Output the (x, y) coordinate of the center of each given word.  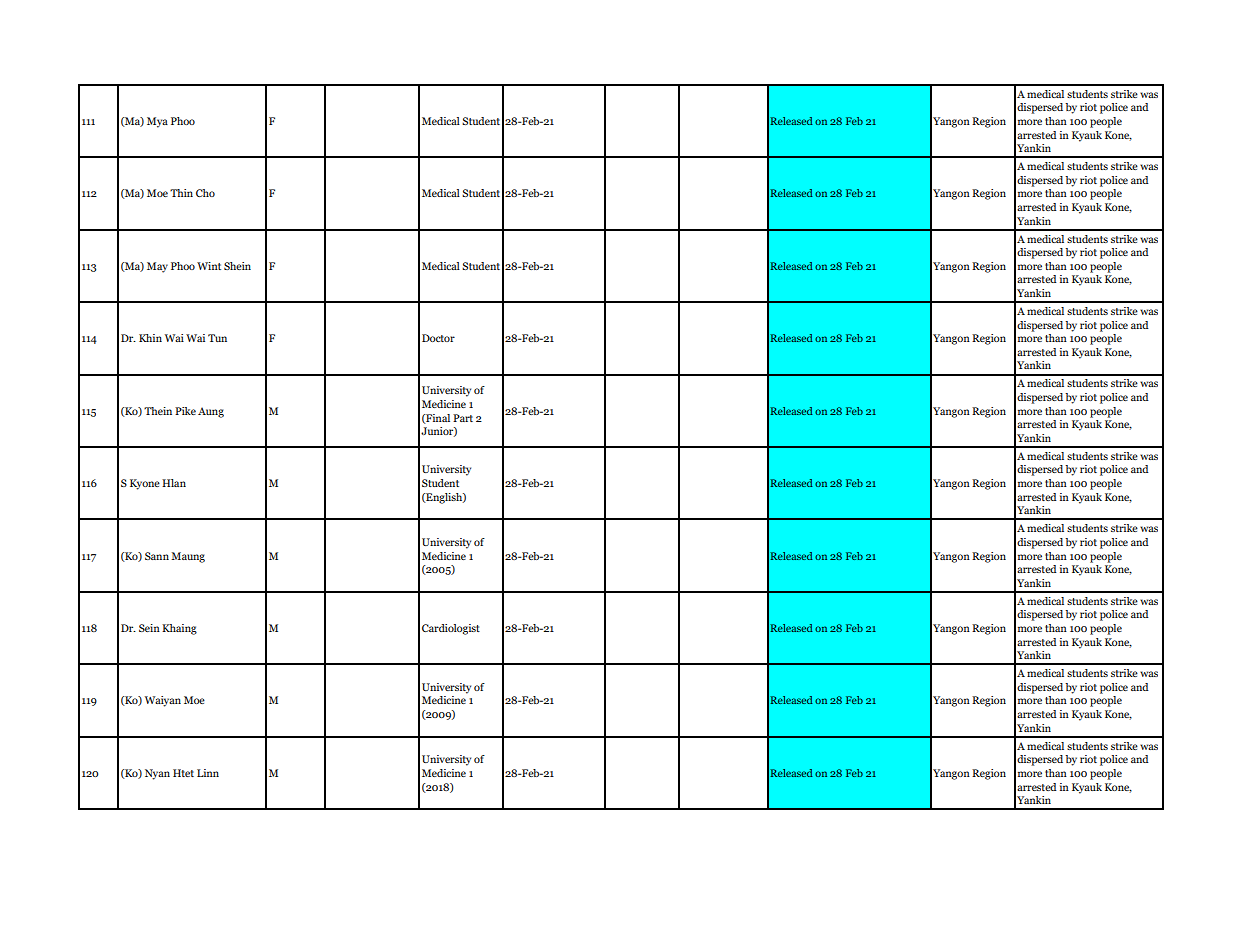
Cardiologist (451, 629)
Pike (185, 411)
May (157, 267)
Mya (157, 122)
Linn (208, 773)
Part (463, 418)
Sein (149, 628)
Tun (217, 338)
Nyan (157, 774)
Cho (205, 193)
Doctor (438, 338)
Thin (181, 193)
